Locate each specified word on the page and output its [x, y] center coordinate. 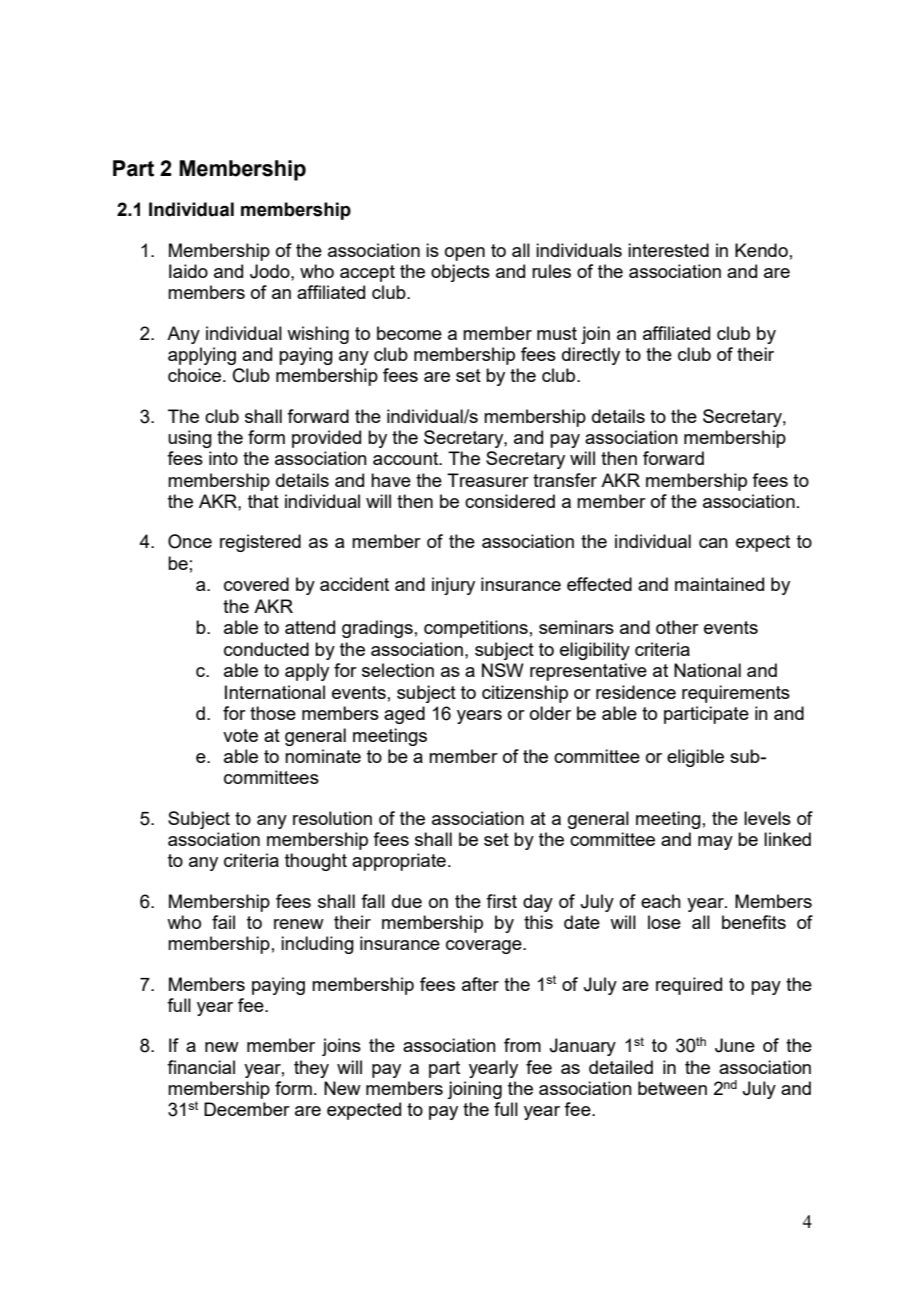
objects [460, 273]
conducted [266, 649]
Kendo [761, 250]
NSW [503, 670]
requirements [736, 694]
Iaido [188, 271]
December [247, 1109]
